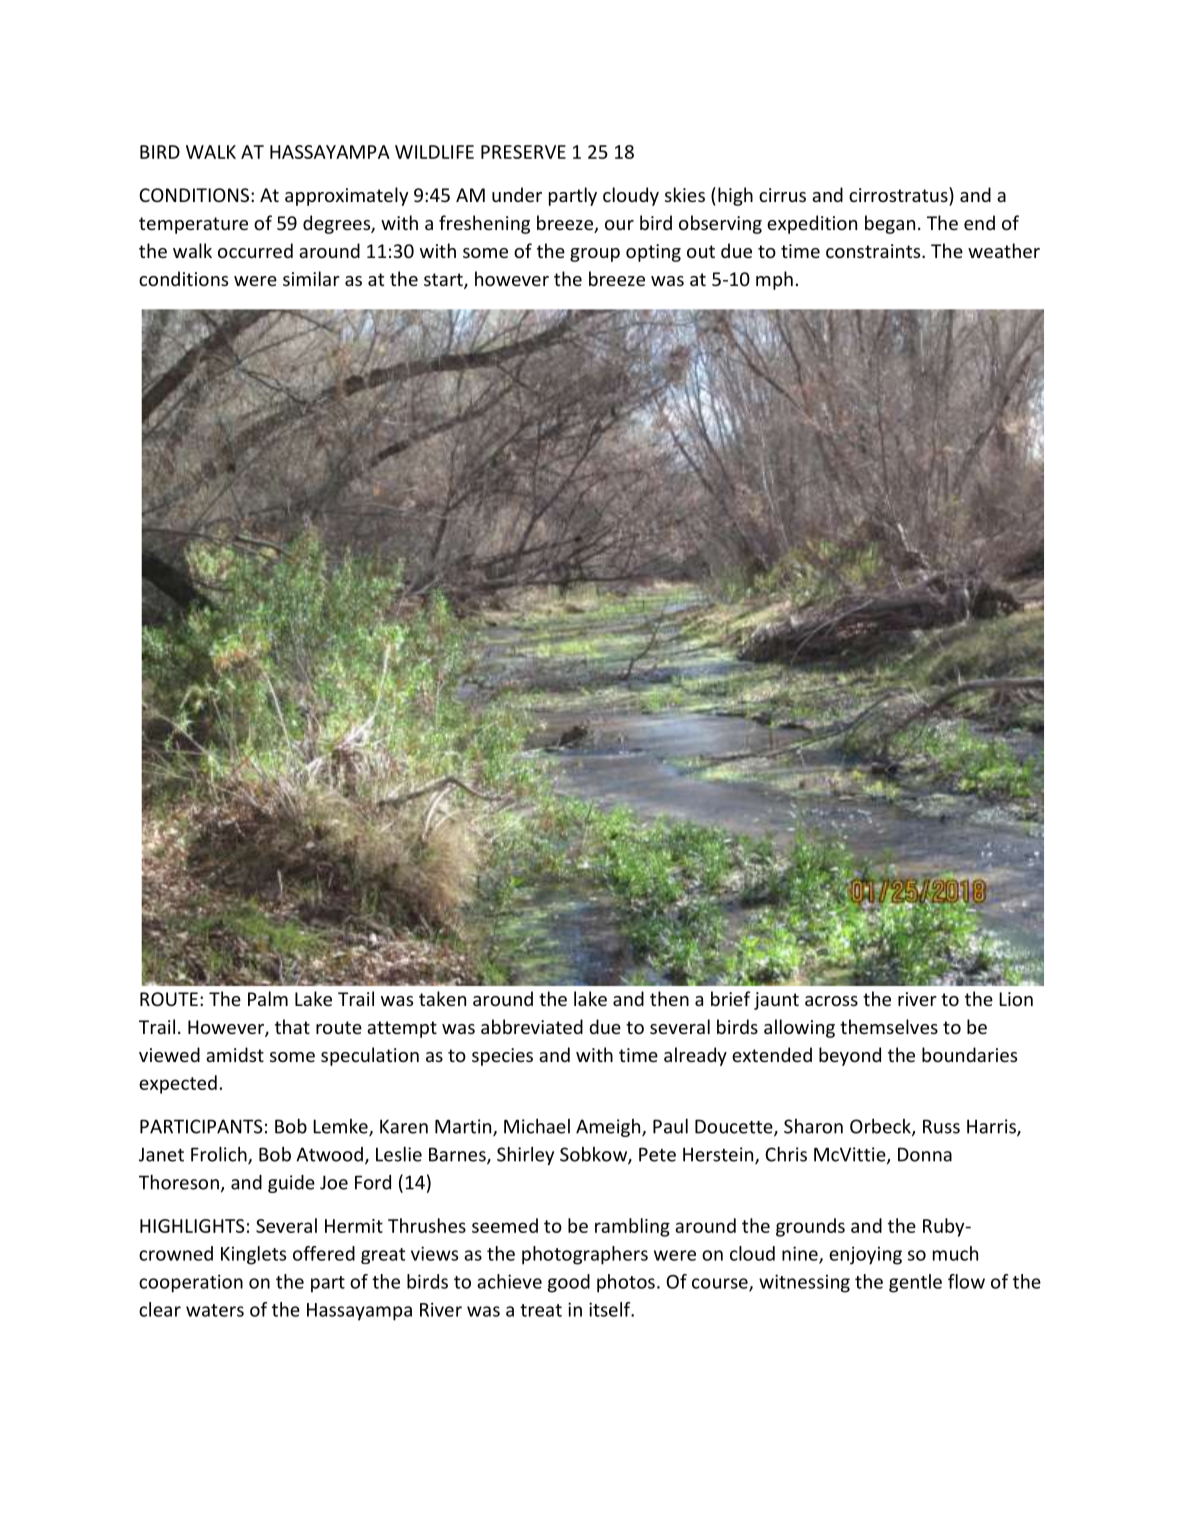 This screenshot has width=1180, height=1527. Describe the element at coordinates (899, 194) in the screenshot. I see `cirrostratus` at that location.
